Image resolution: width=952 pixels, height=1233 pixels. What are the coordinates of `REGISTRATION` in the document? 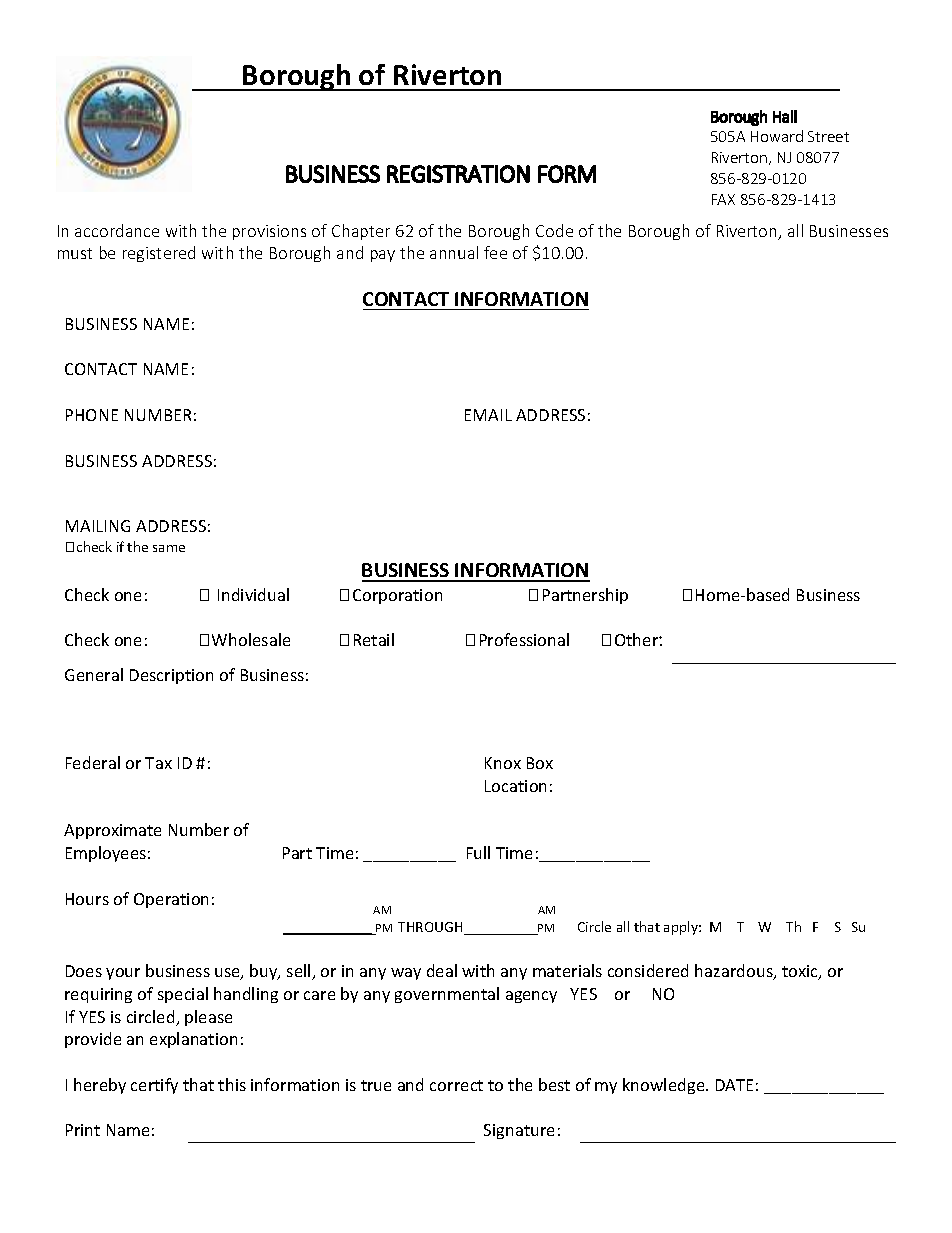 It's located at (458, 174).
